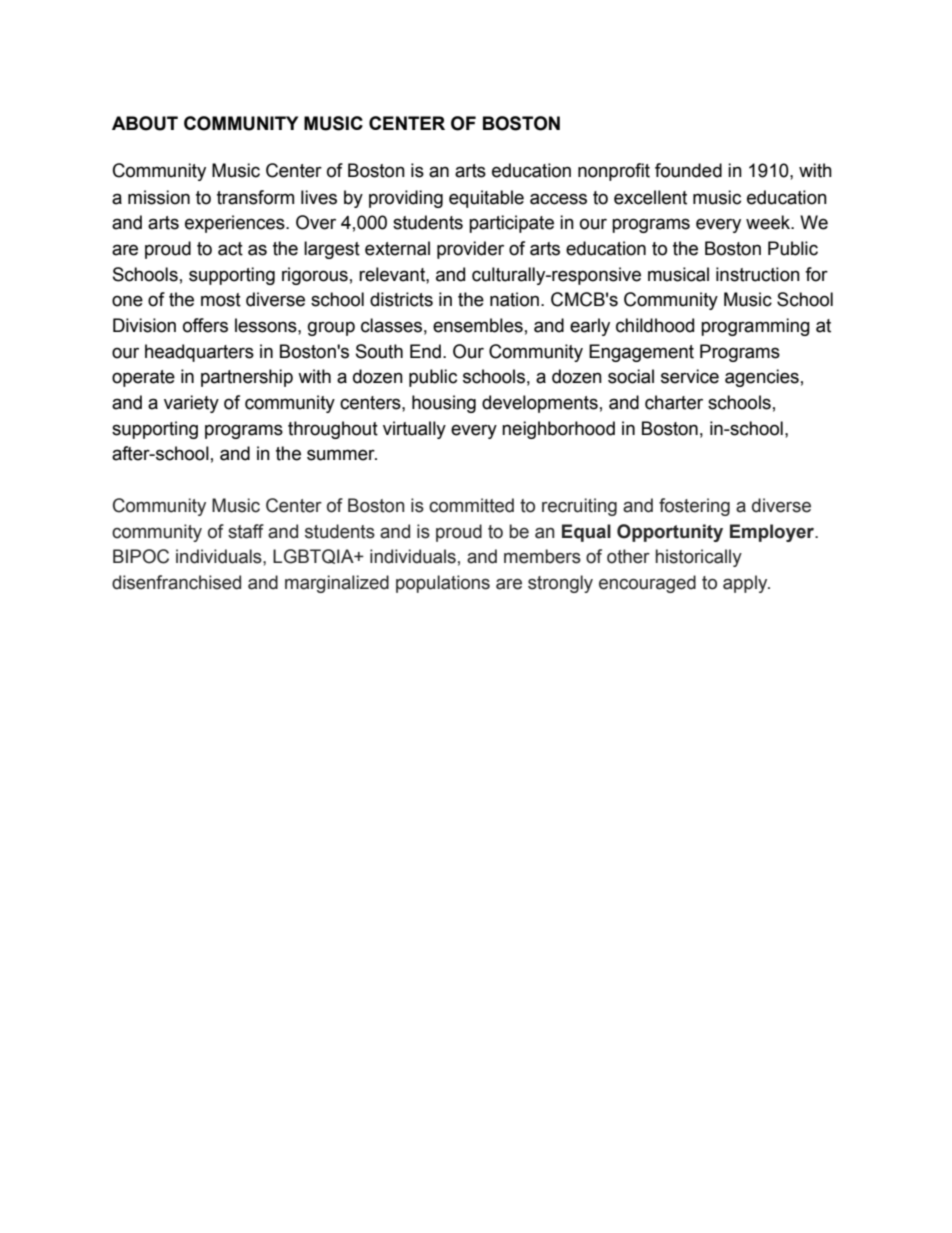 This image has height=1233, width=952. Describe the element at coordinates (486, 199) in the image. I see `equitable` at that location.
